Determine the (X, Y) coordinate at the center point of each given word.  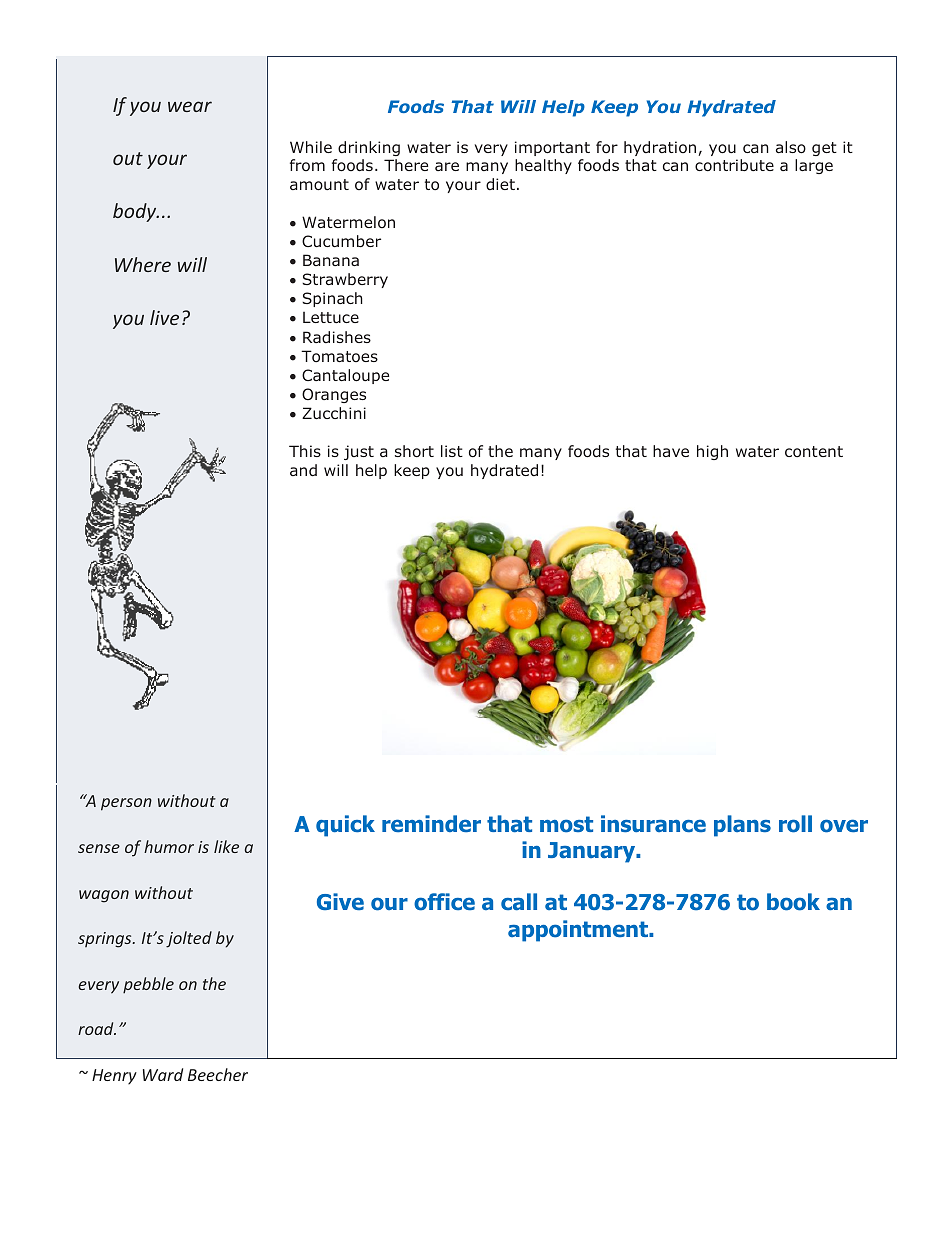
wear (190, 106)
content (814, 452)
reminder (431, 824)
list (452, 451)
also (791, 147)
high (712, 452)
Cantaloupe (345, 376)
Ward (163, 1074)
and (303, 470)
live (164, 317)
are (447, 166)
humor (169, 846)
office (444, 902)
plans (742, 826)
